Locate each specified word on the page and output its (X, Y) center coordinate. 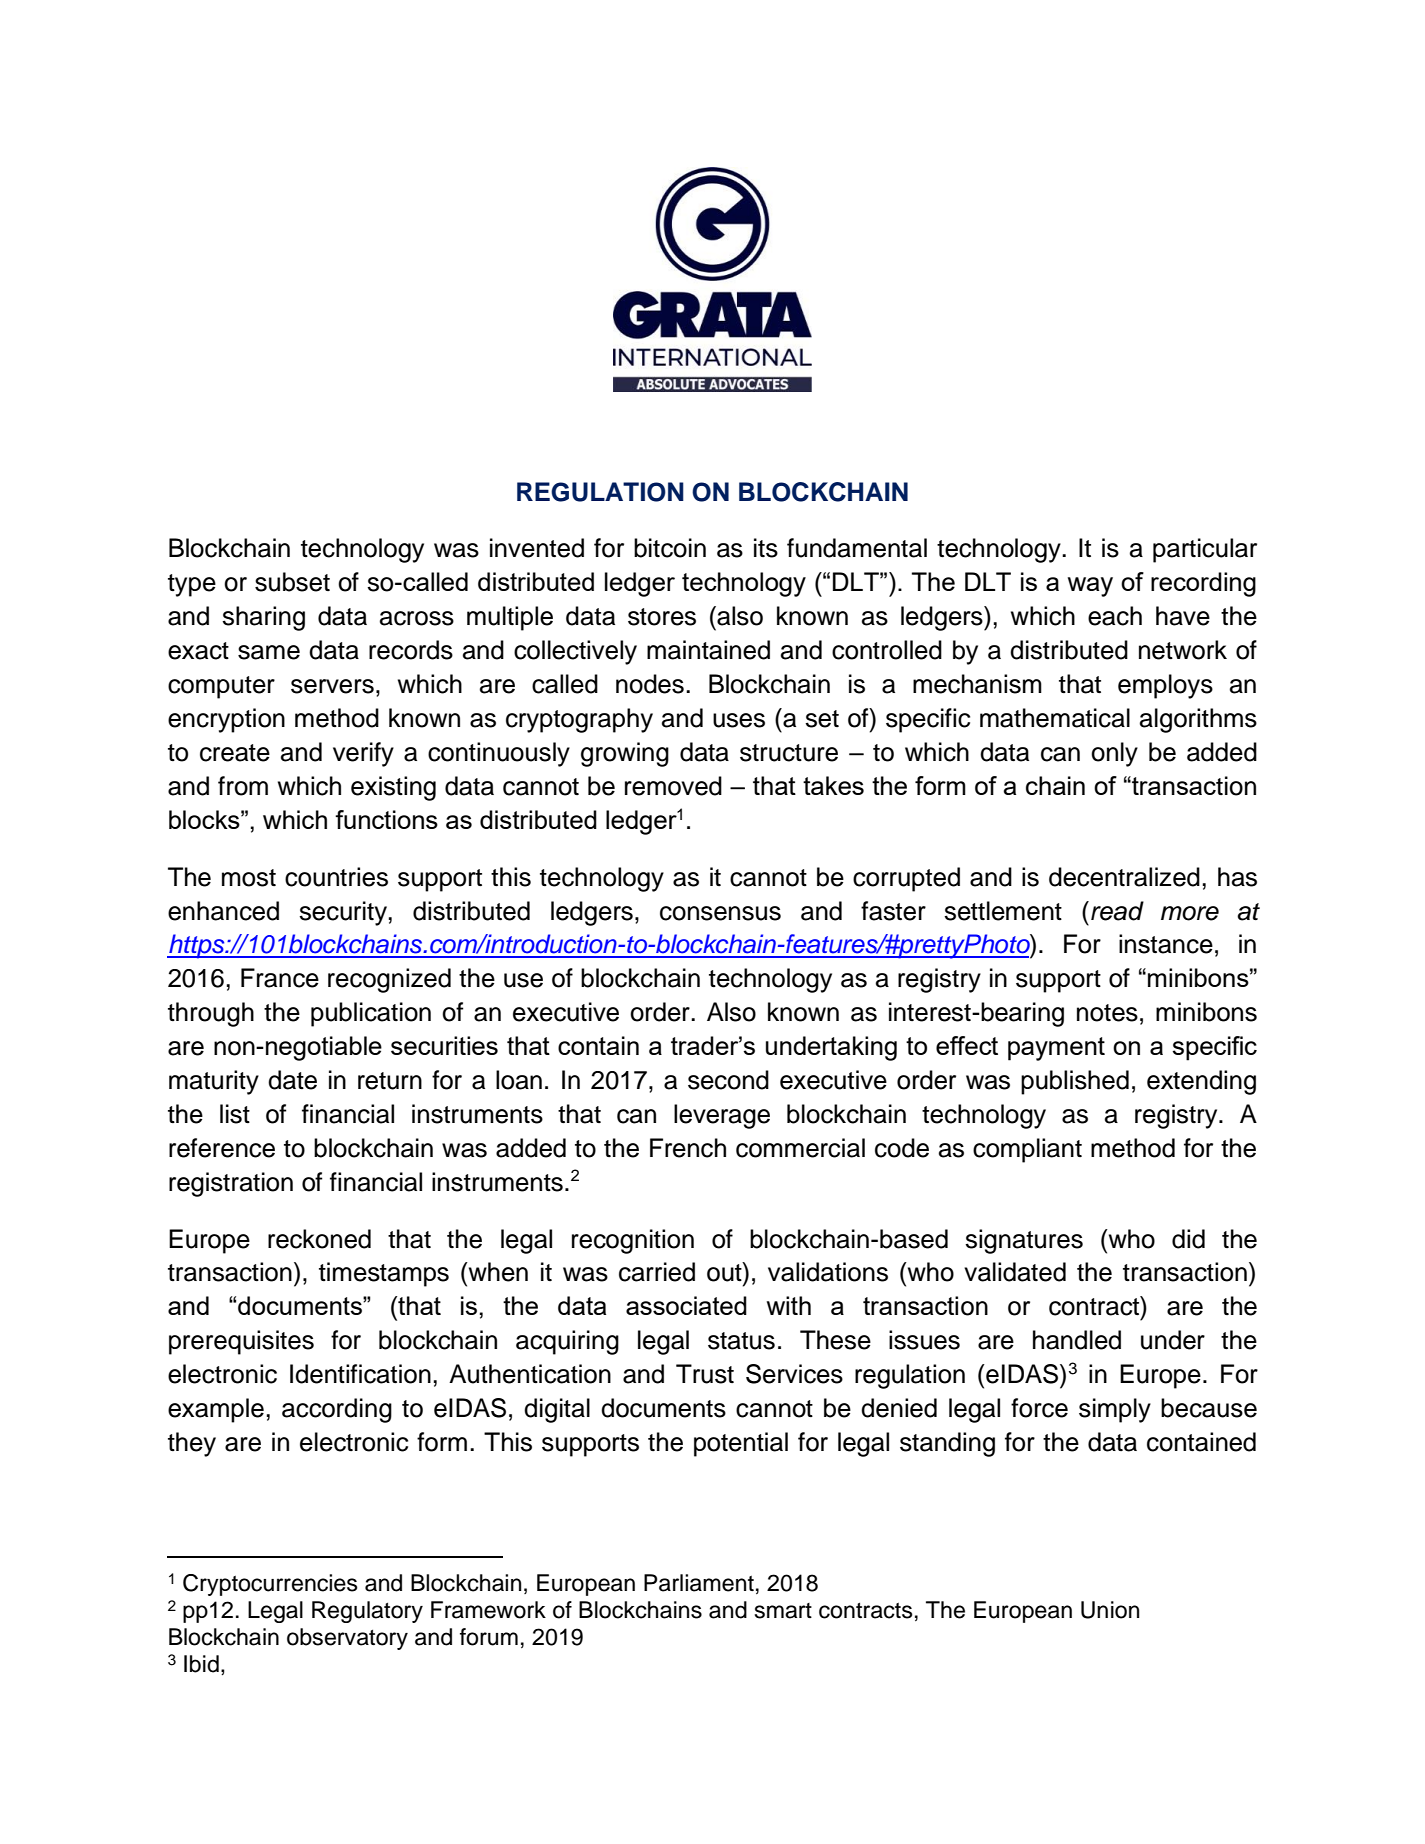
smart (783, 1611)
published (1075, 1082)
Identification (360, 1374)
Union (1110, 1610)
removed (673, 786)
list (235, 1114)
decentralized (1124, 877)
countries (336, 877)
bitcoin (670, 548)
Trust (705, 1374)
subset (292, 582)
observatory (347, 1639)
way (1090, 587)
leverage (722, 1116)
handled (1077, 1340)
